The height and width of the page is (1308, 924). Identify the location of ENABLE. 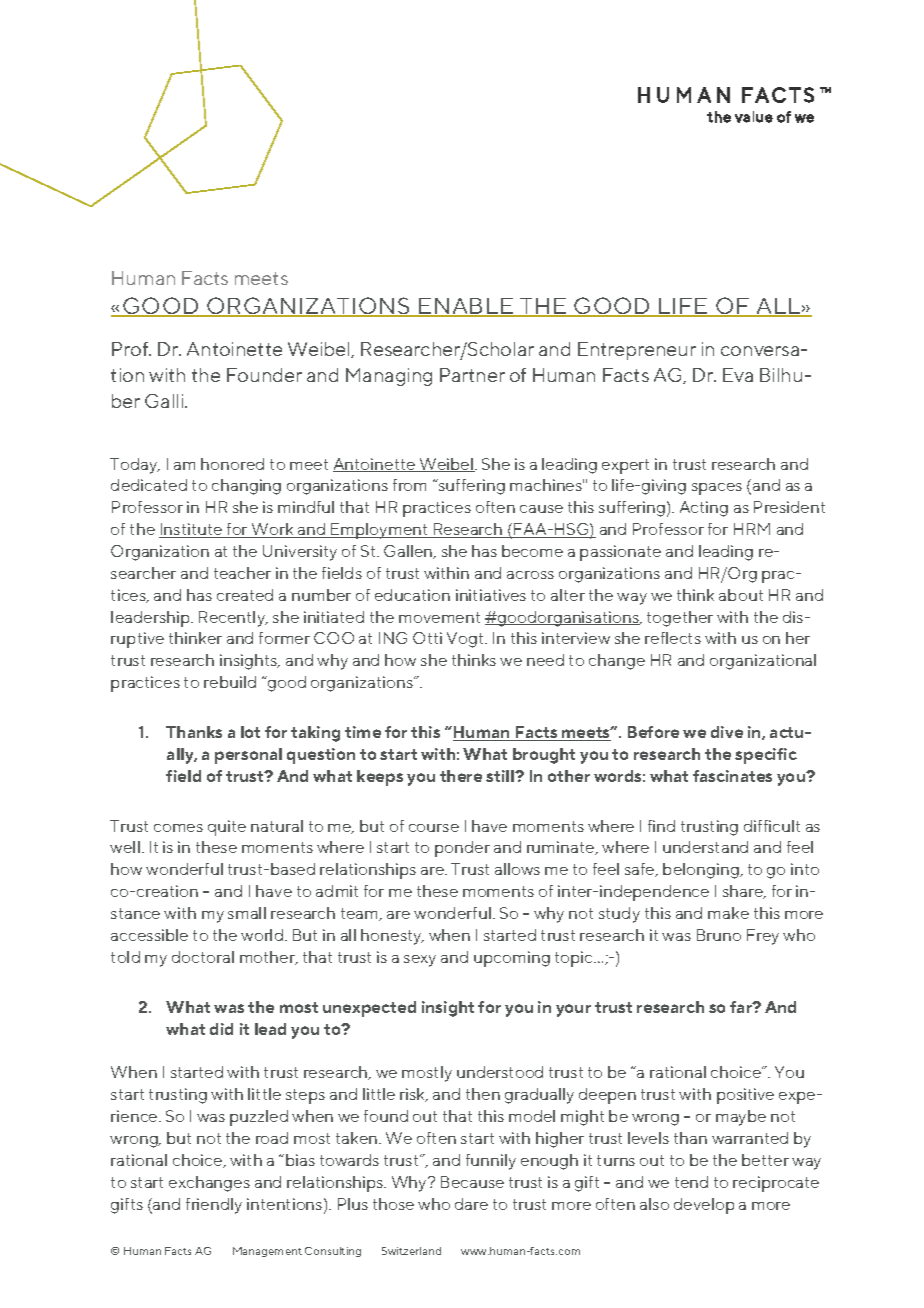
(466, 307).
